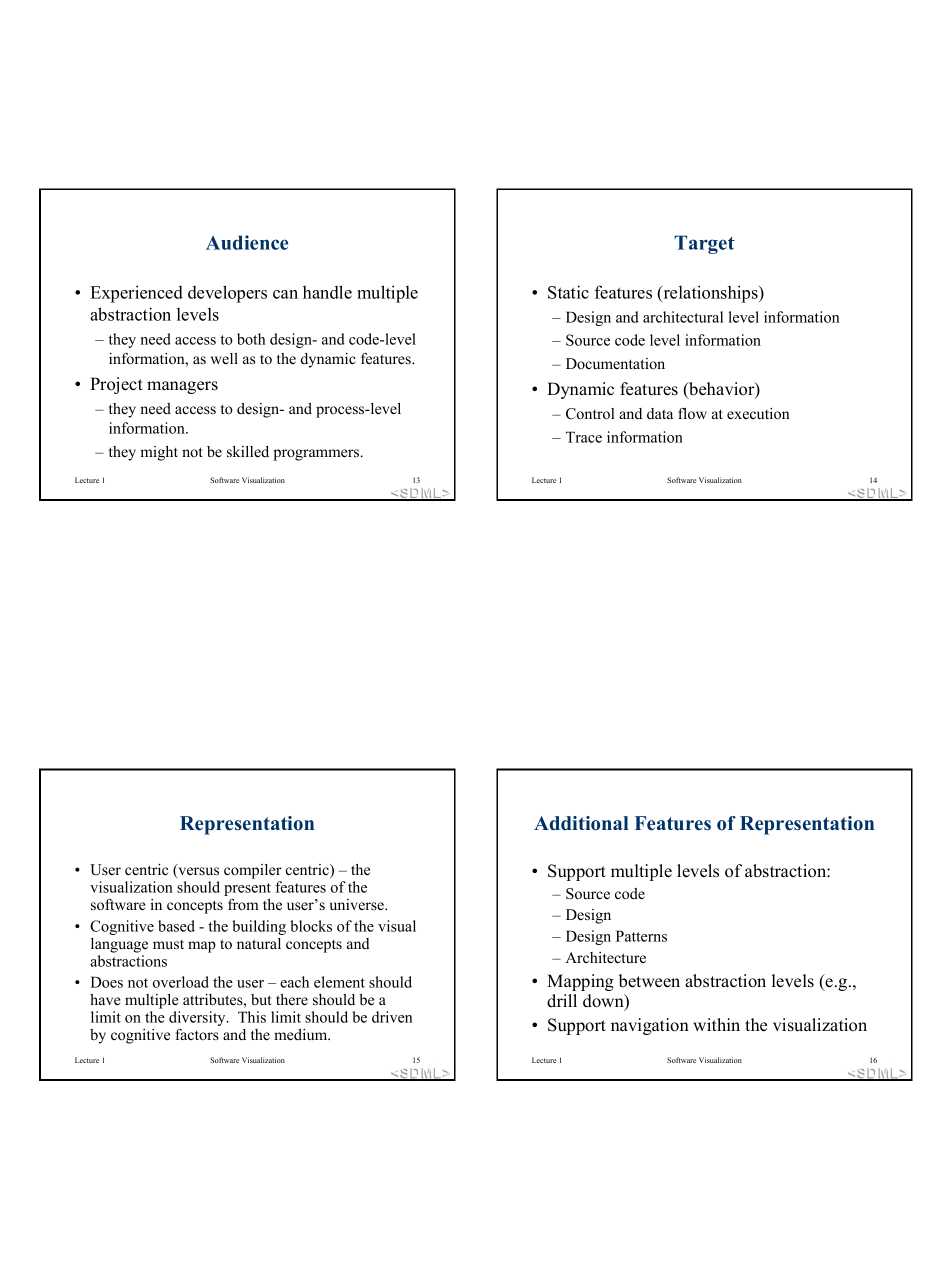  I want to click on Additional, so click(581, 823).
